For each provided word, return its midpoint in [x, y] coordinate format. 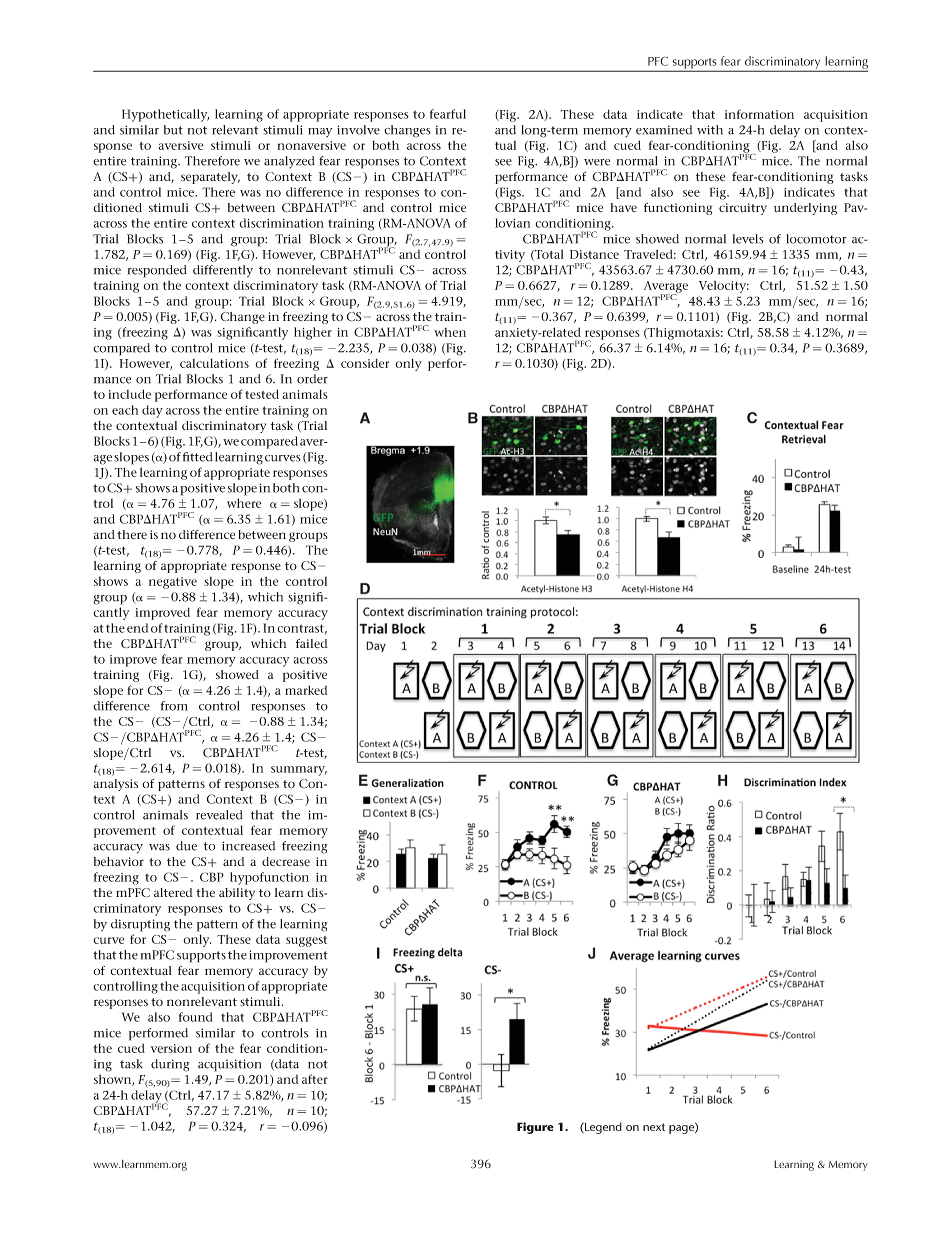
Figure [535, 1128]
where [244, 503]
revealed [219, 815]
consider [365, 363]
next [654, 1127]
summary [299, 771]
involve [358, 130]
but [173, 130]
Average [666, 288]
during [170, 1065]
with [710, 130]
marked [306, 690]
